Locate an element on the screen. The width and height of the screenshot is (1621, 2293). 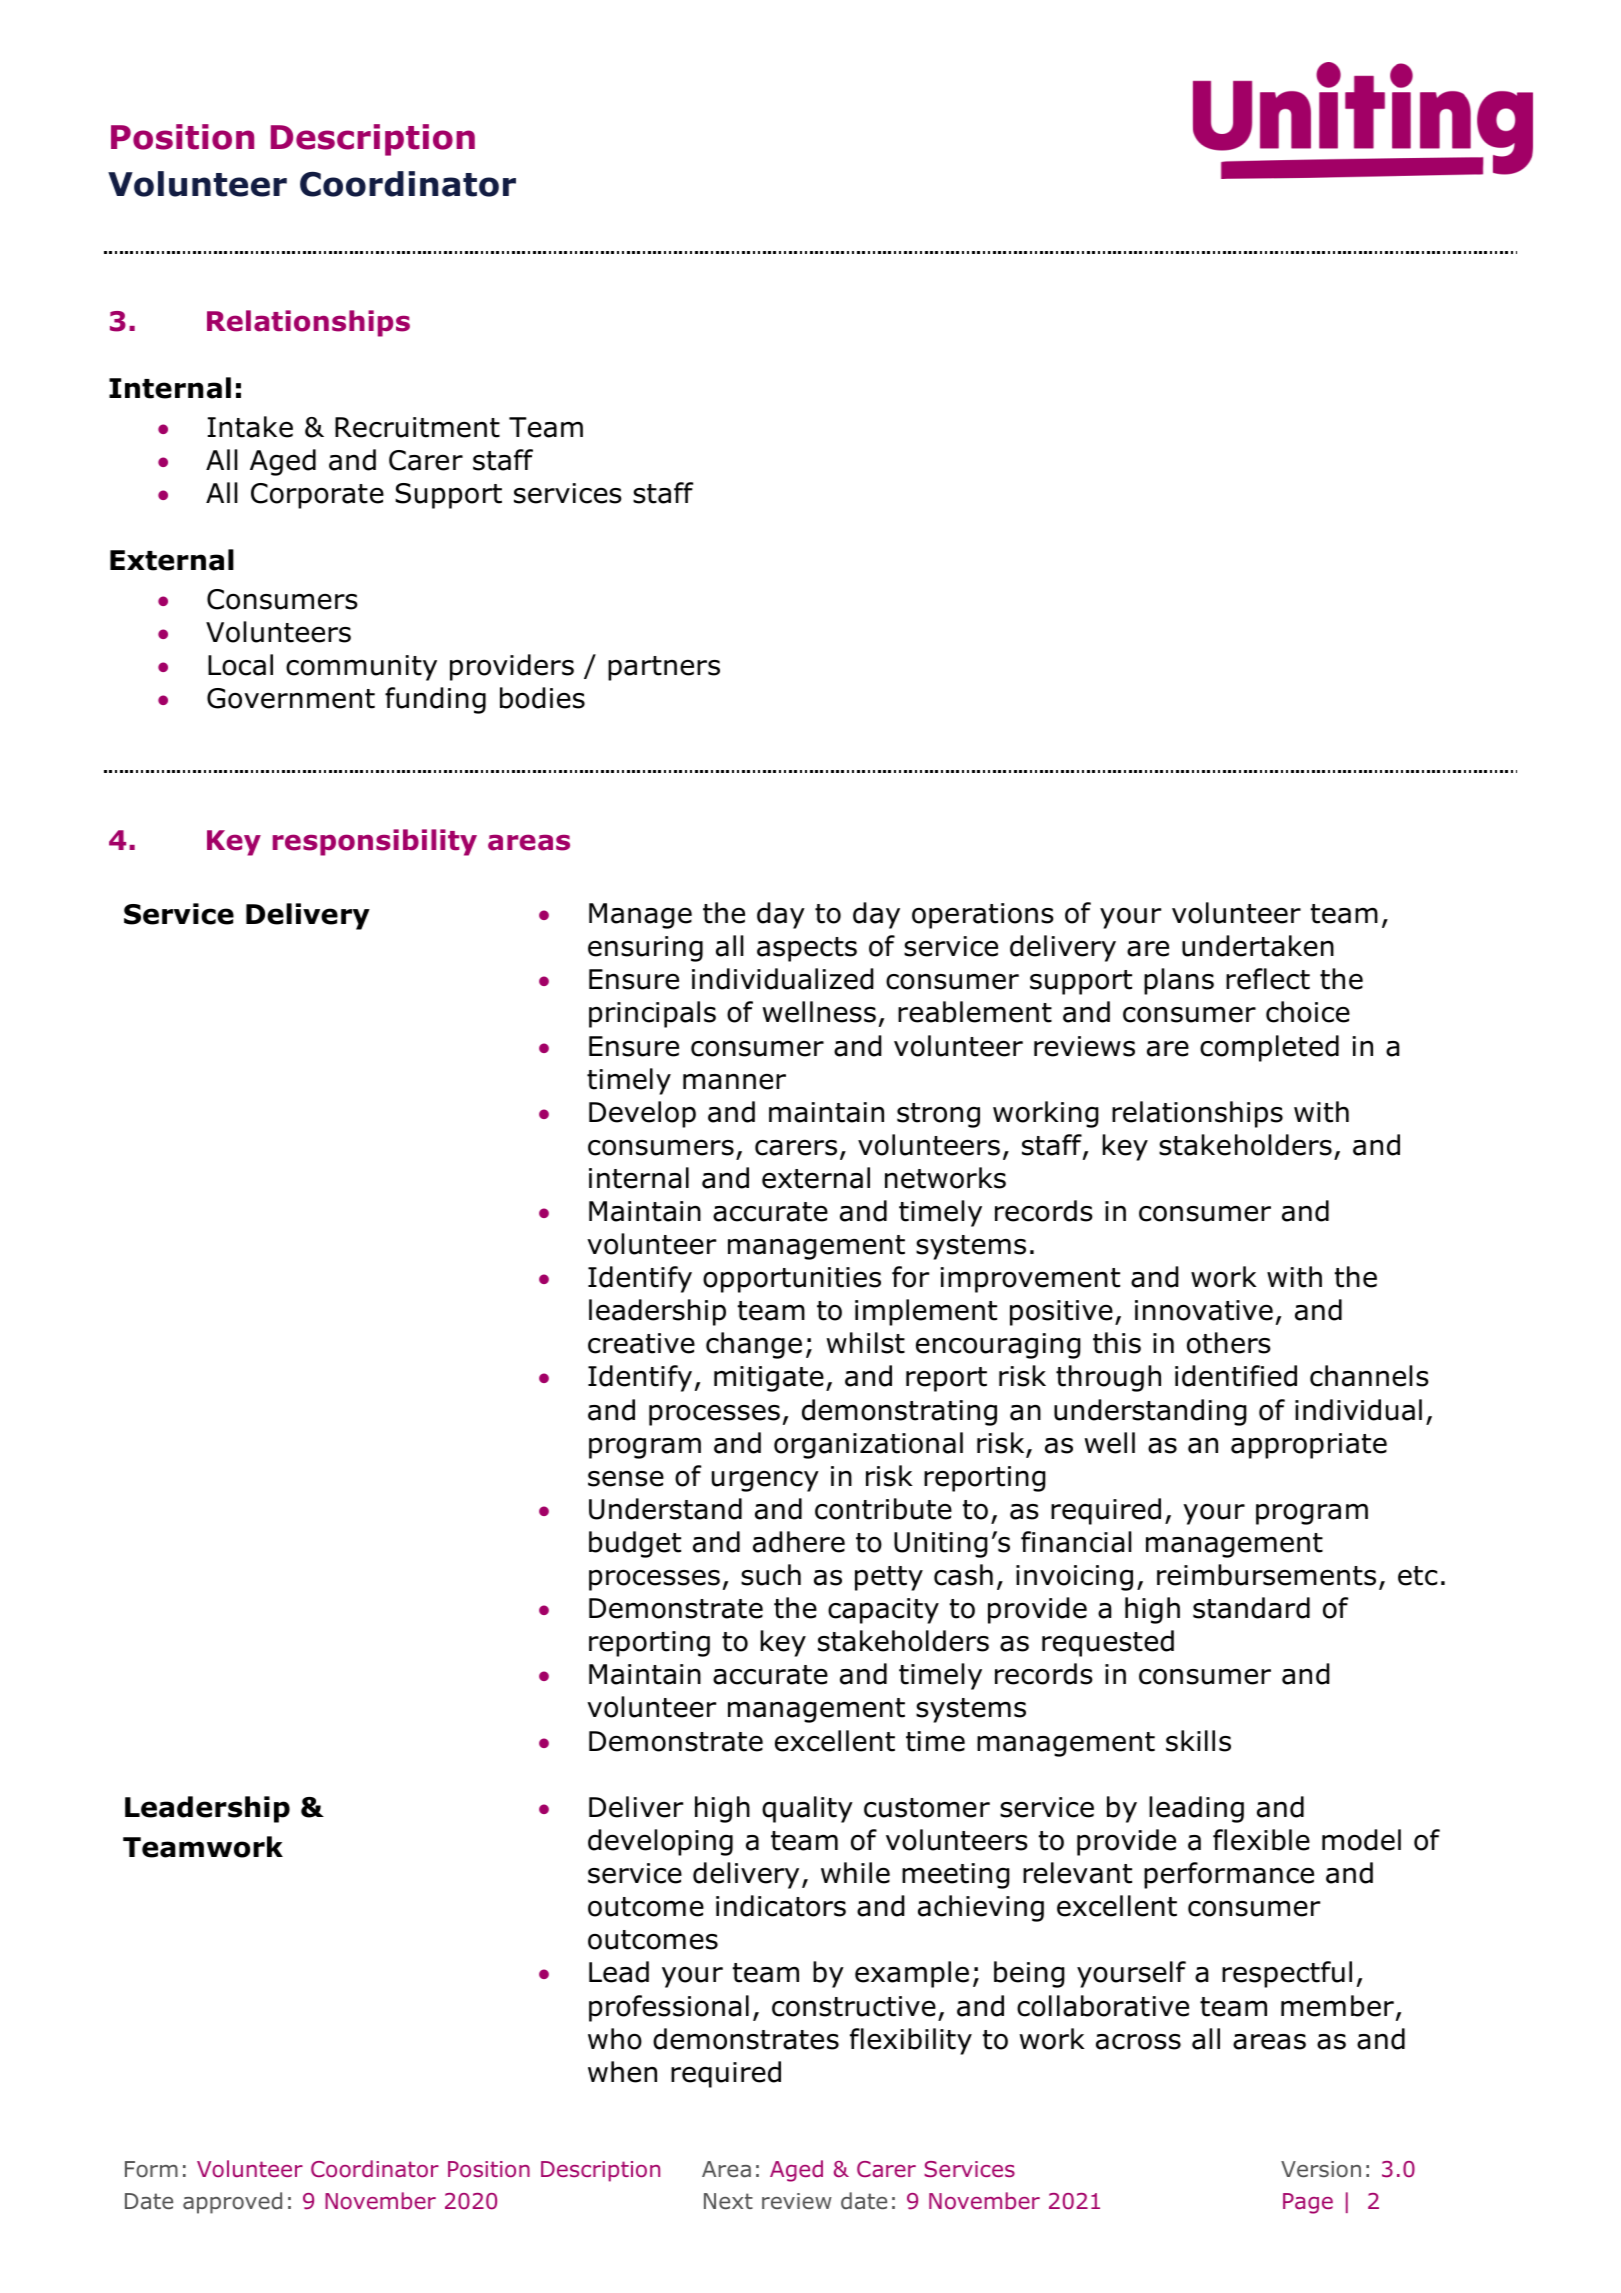
approved is located at coordinates (232, 2203).
